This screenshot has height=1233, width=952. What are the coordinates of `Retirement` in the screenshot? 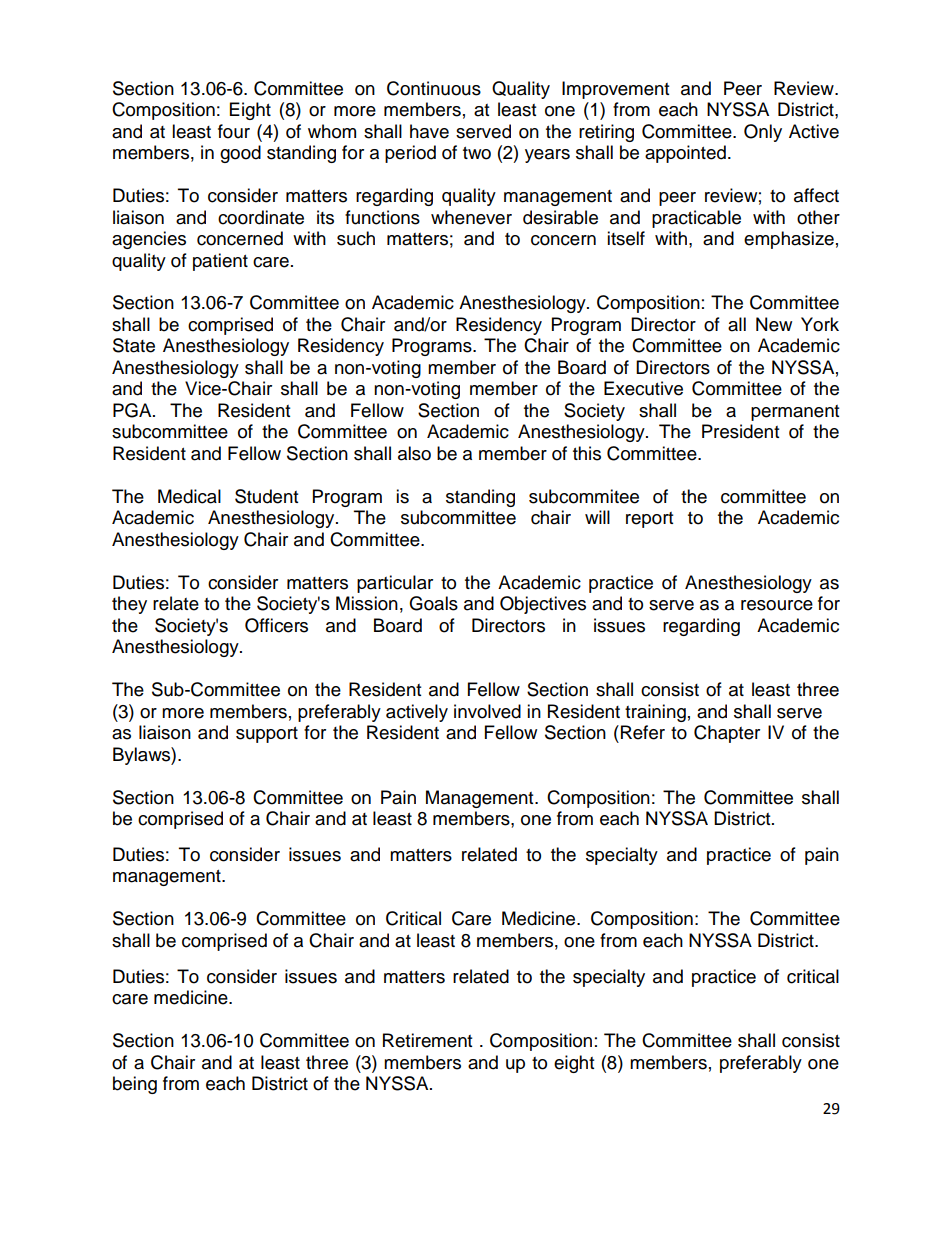 It's located at (427, 1040).
